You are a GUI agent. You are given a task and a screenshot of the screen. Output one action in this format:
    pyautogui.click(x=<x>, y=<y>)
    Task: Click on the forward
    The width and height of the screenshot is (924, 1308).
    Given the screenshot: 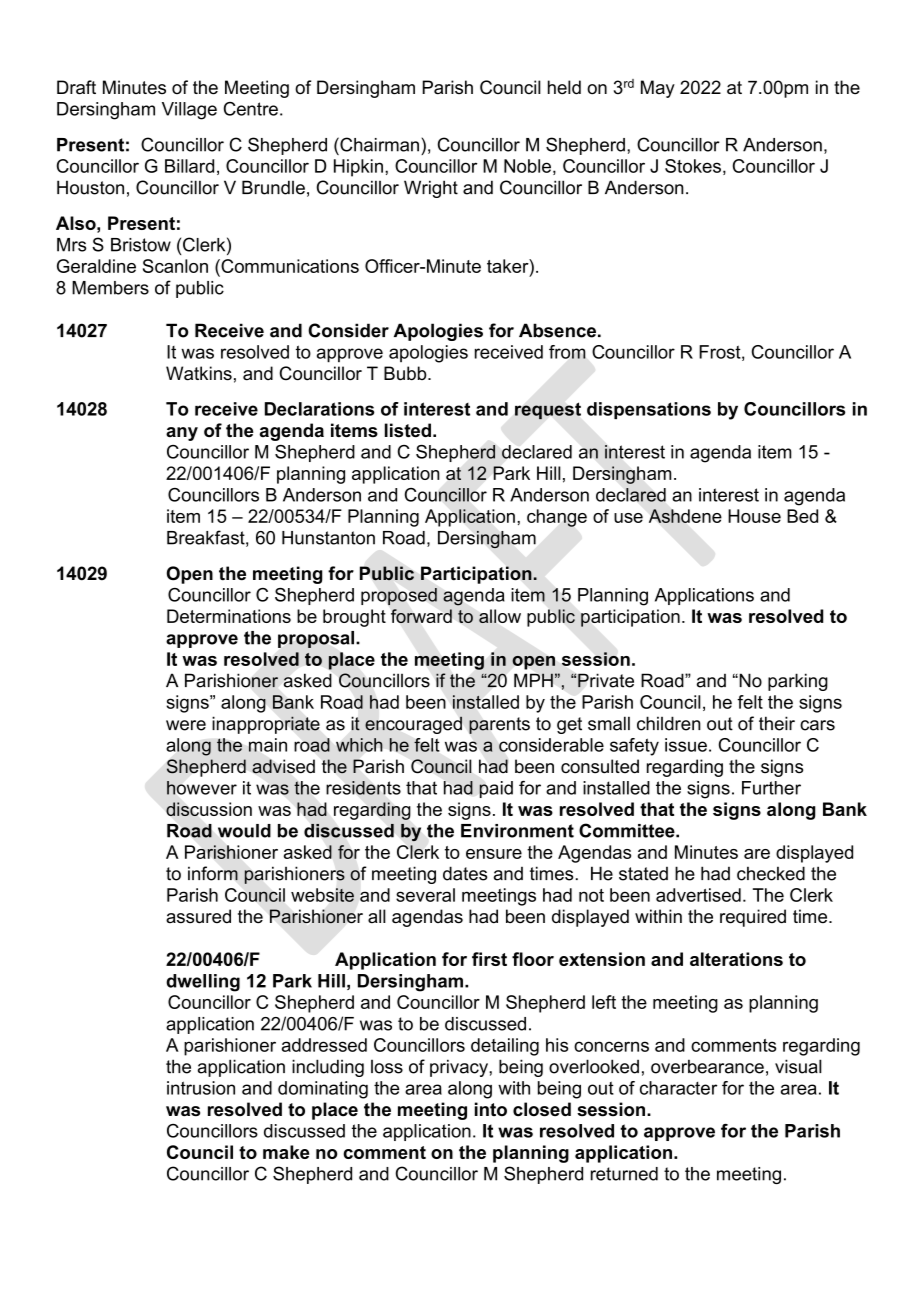 What is the action you would take?
    pyautogui.click(x=421, y=616)
